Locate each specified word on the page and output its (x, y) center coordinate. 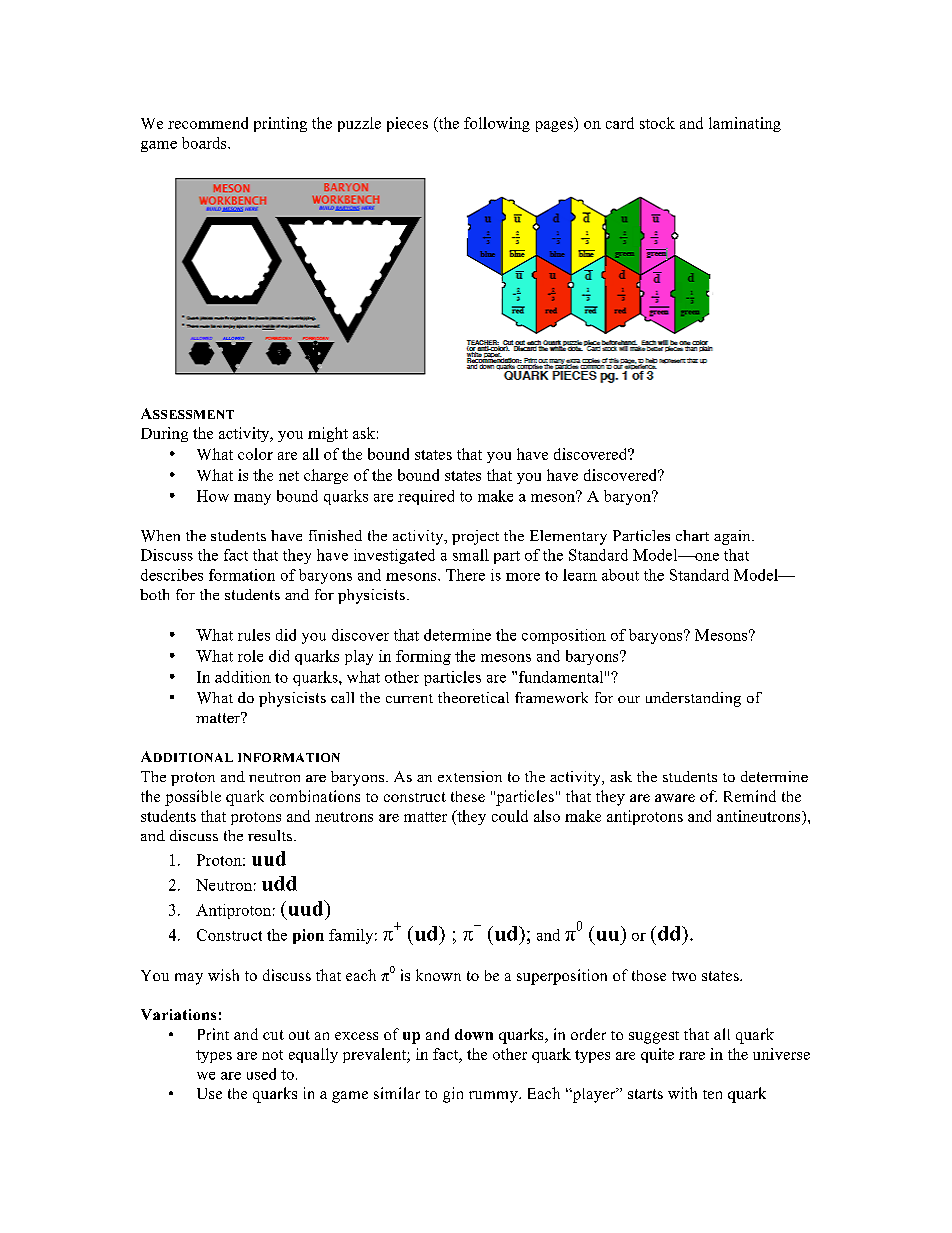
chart (692, 535)
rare (692, 1056)
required (426, 497)
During (164, 434)
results (270, 835)
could (510, 816)
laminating (745, 124)
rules (254, 635)
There (465, 575)
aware (675, 798)
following (497, 124)
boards (205, 143)
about (620, 575)
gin (453, 1095)
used (261, 1074)
